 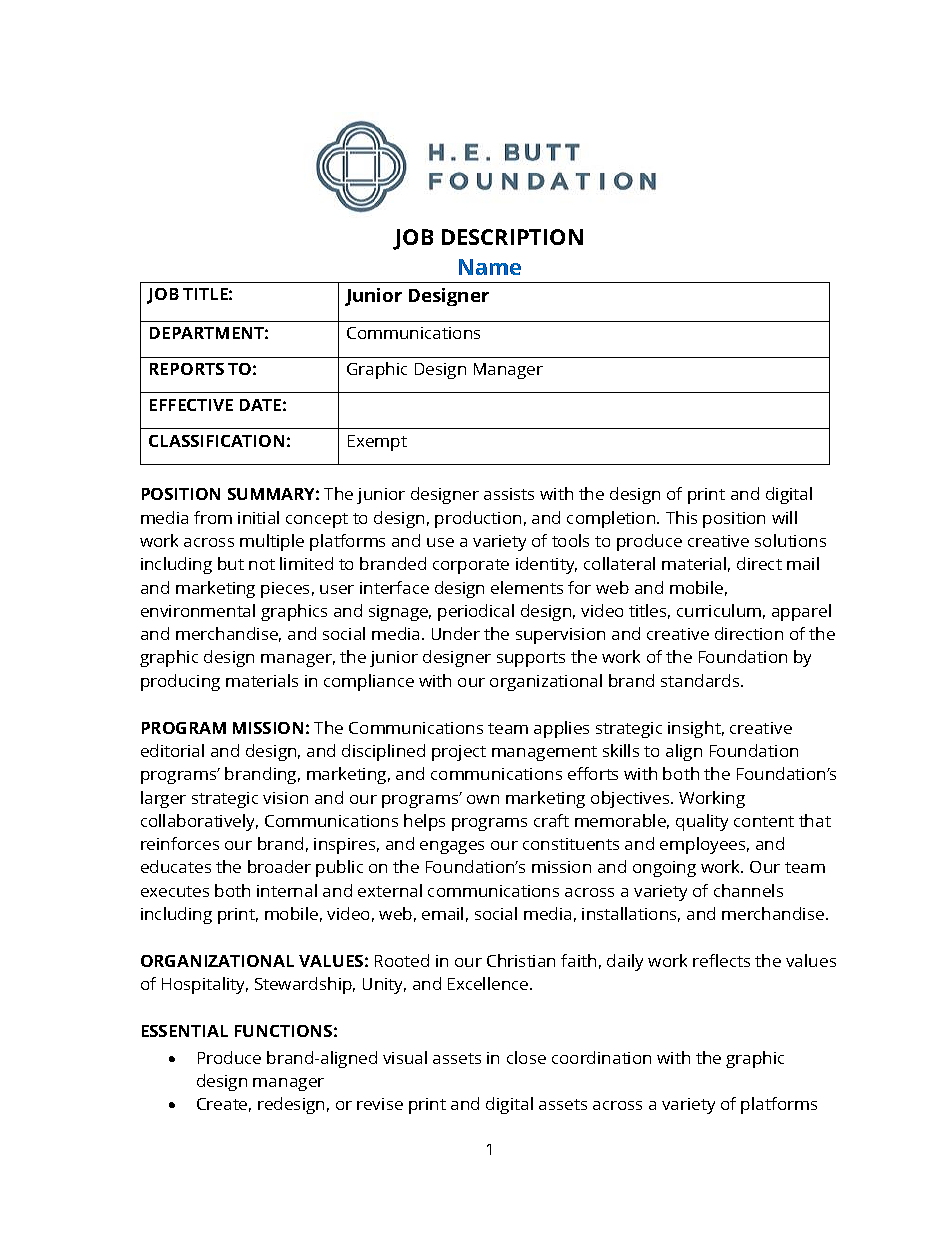 What do you see at coordinates (526, 1057) in the page?
I see `close` at bounding box center [526, 1057].
